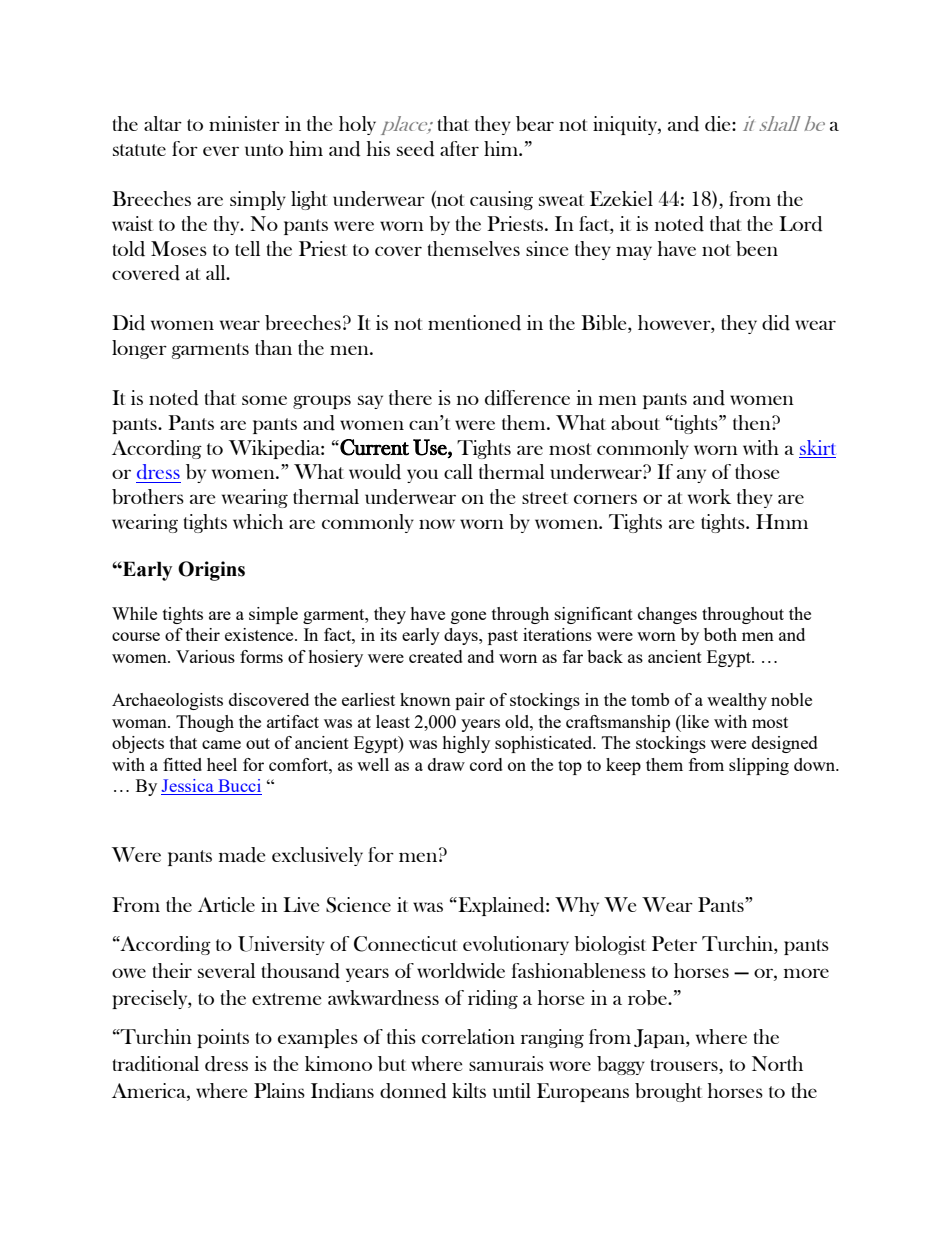  I want to click on difference, so click(527, 398).
